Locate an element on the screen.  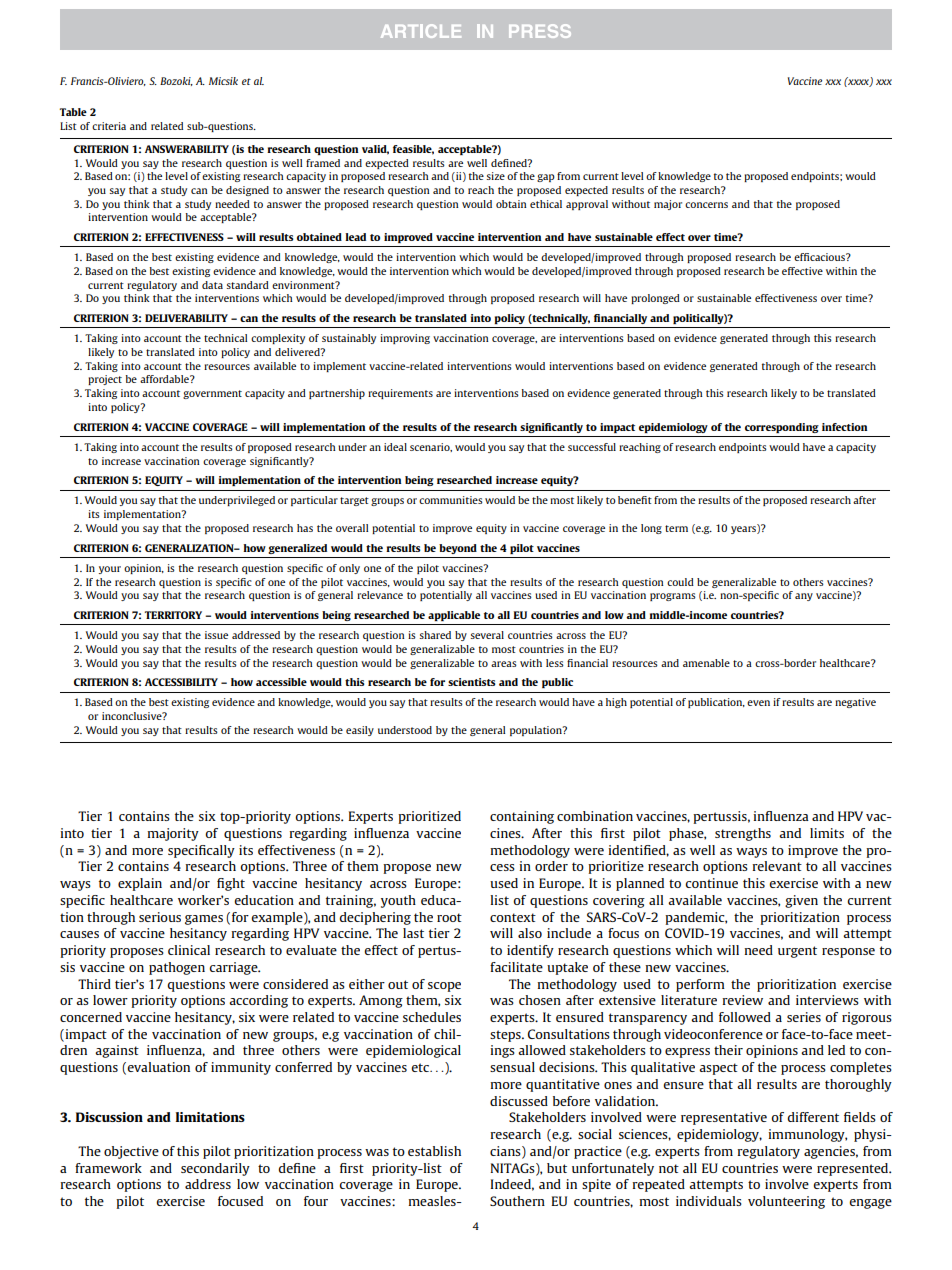
communities is located at coordinates (451, 500).
